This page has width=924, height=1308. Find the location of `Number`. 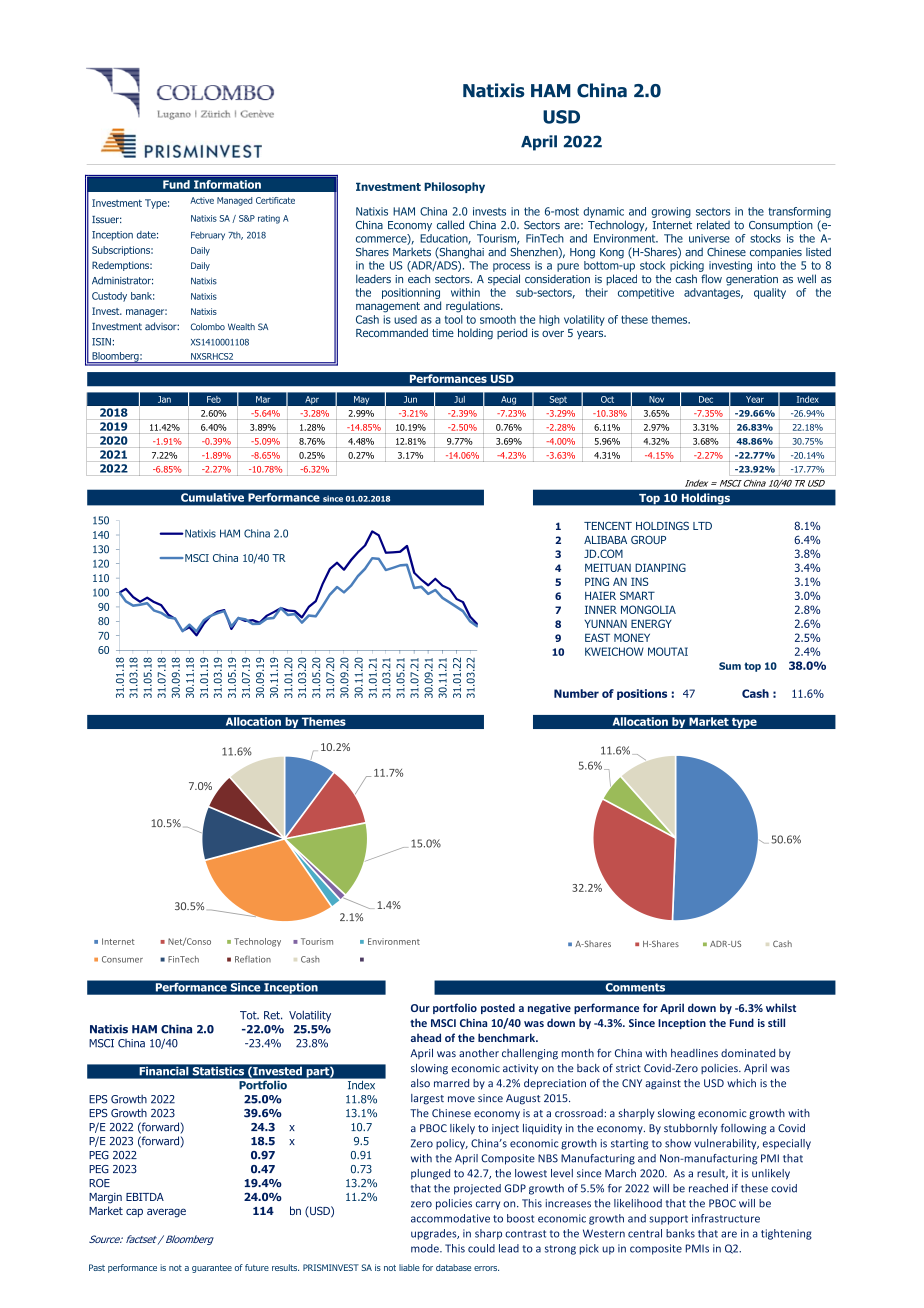

Number is located at coordinates (576, 693).
